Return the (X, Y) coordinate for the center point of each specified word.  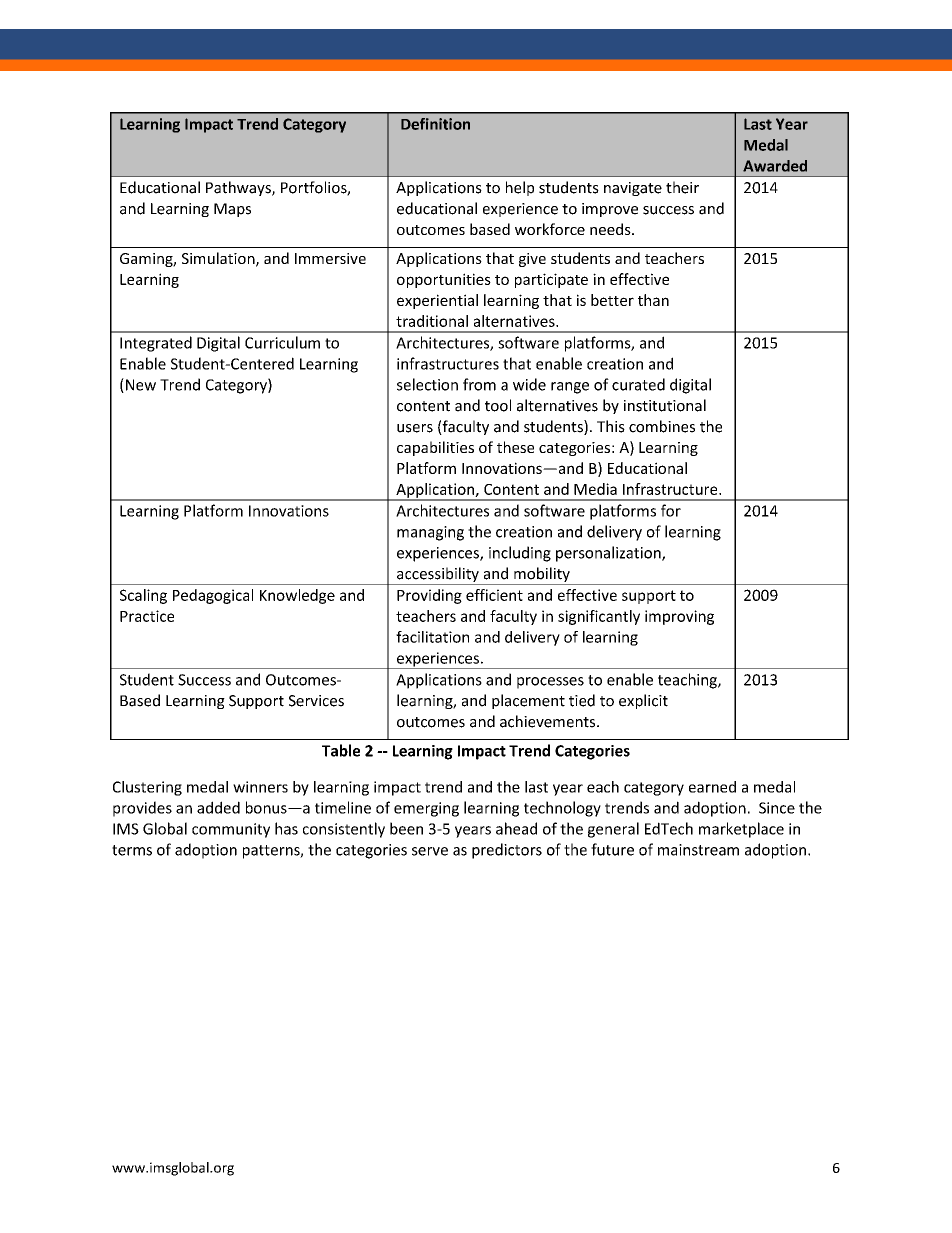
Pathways (239, 188)
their (682, 187)
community (231, 830)
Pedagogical (213, 596)
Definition (435, 124)
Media (595, 489)
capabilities (435, 448)
